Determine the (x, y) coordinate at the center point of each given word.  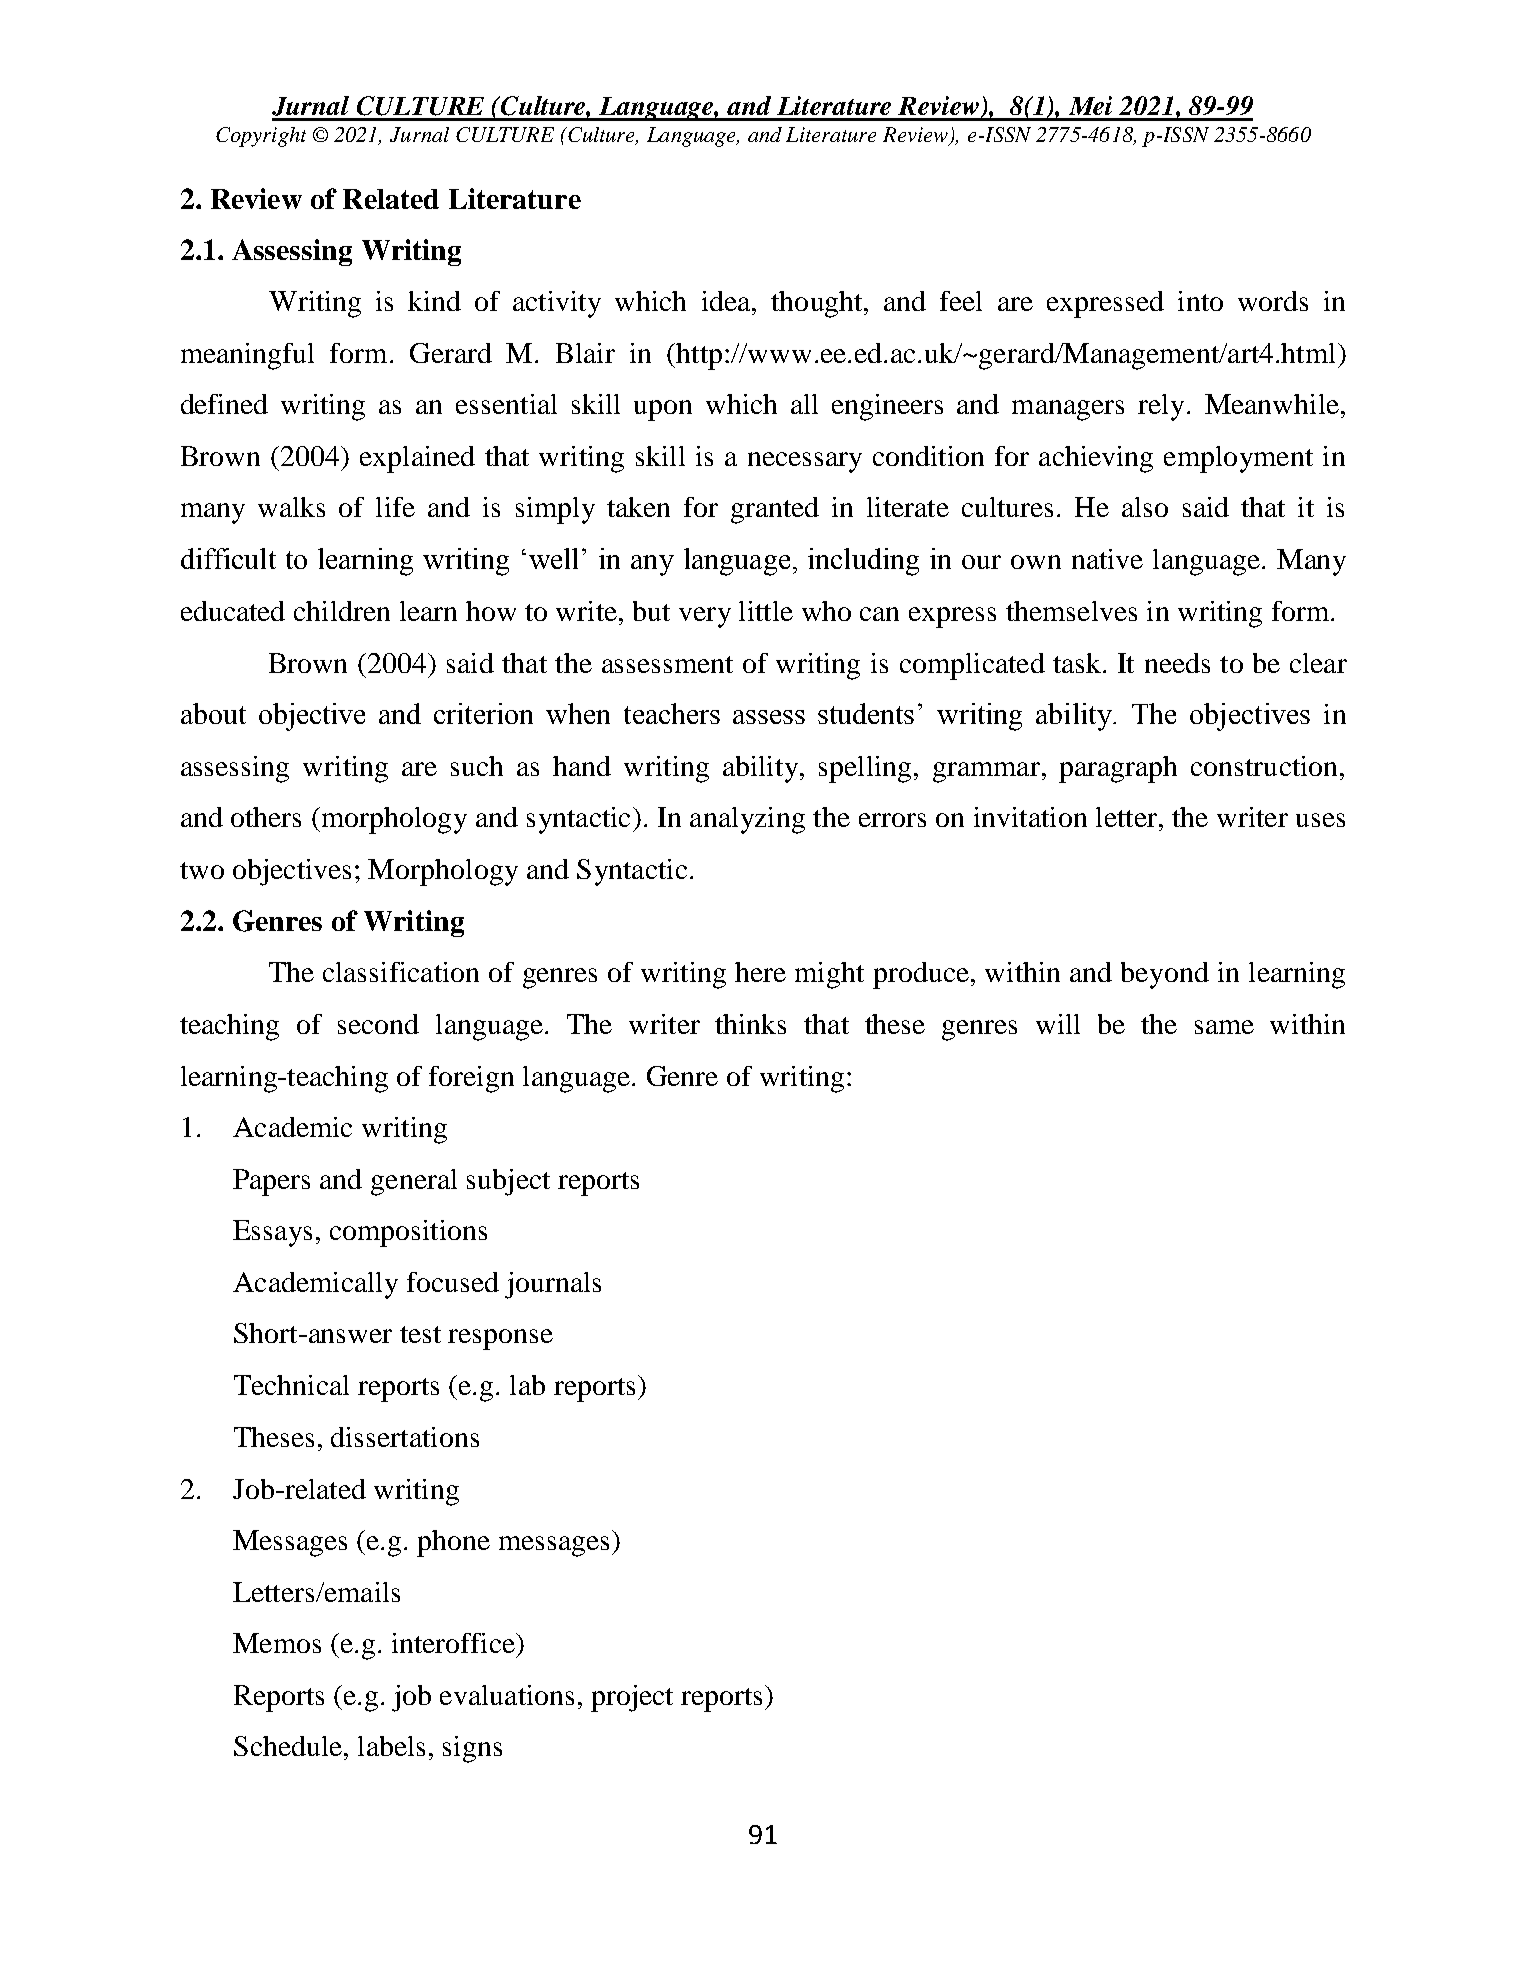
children (342, 611)
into (1200, 301)
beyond (1165, 975)
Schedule (288, 1746)
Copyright (261, 137)
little (766, 611)
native (1107, 559)
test (420, 1334)
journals (553, 1285)
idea (727, 301)
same (1224, 1027)
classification (401, 972)
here (760, 972)
